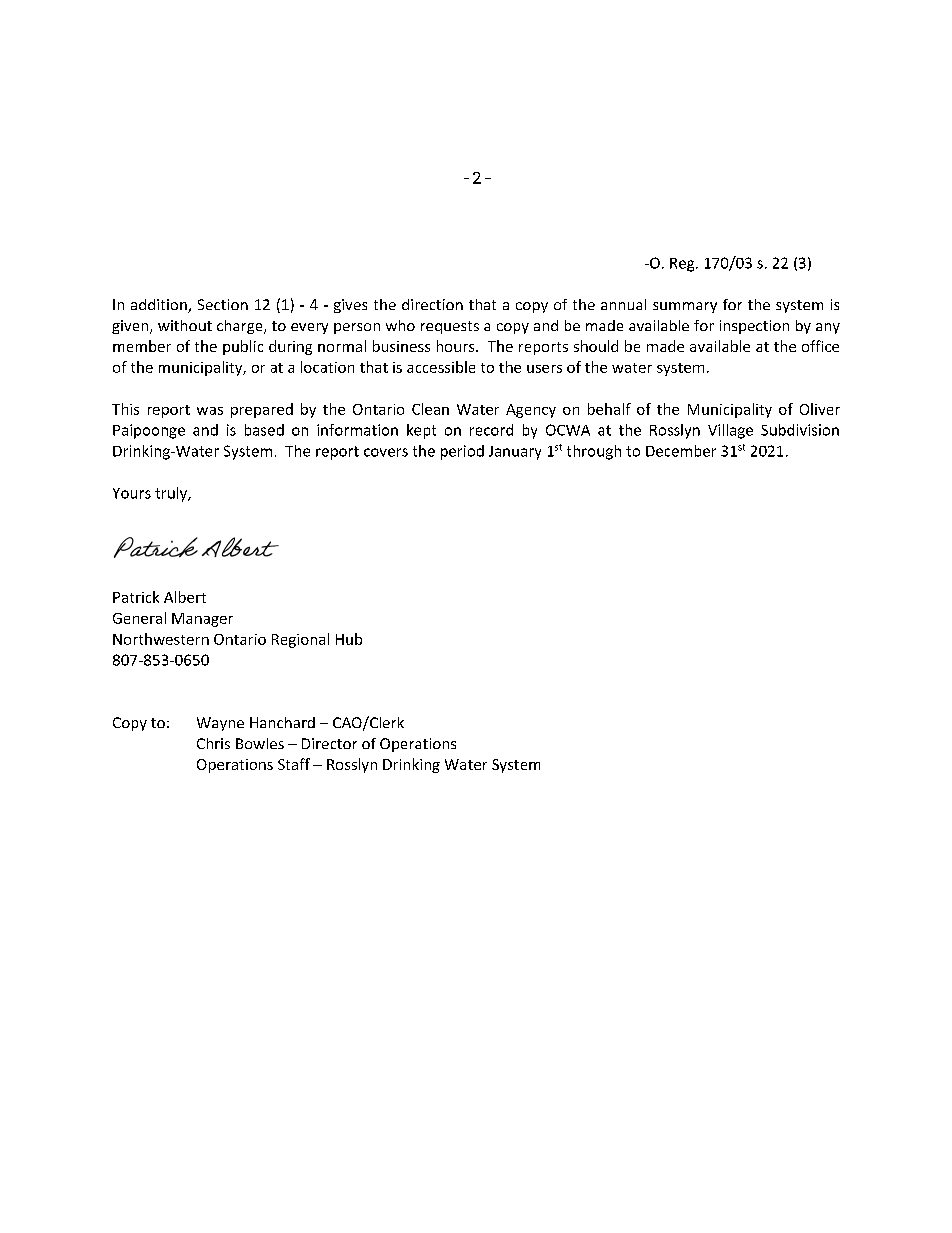 This image has height=1233, width=952. I want to click on Director, so click(329, 743).
